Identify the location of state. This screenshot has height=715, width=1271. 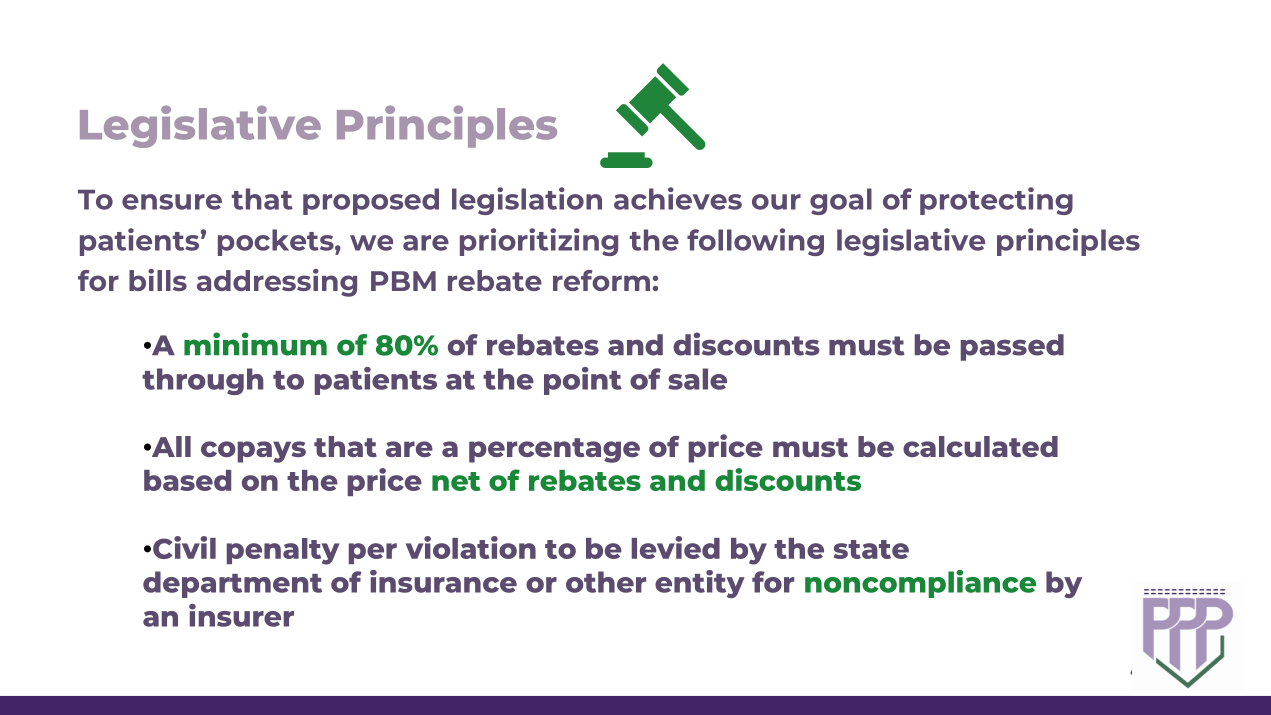
(871, 549).
